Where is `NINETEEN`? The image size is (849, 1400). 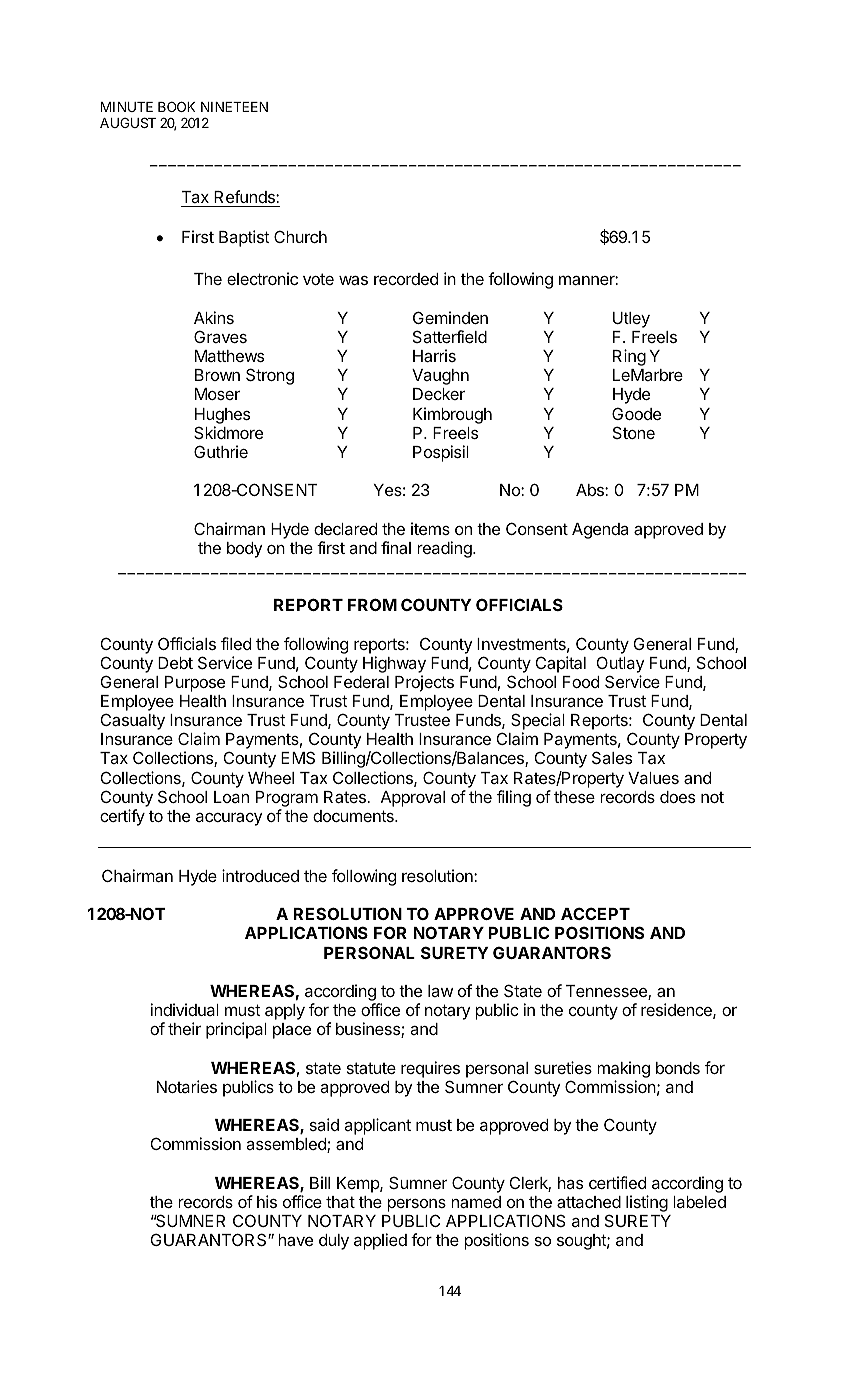
NINETEEN is located at coordinates (234, 107).
